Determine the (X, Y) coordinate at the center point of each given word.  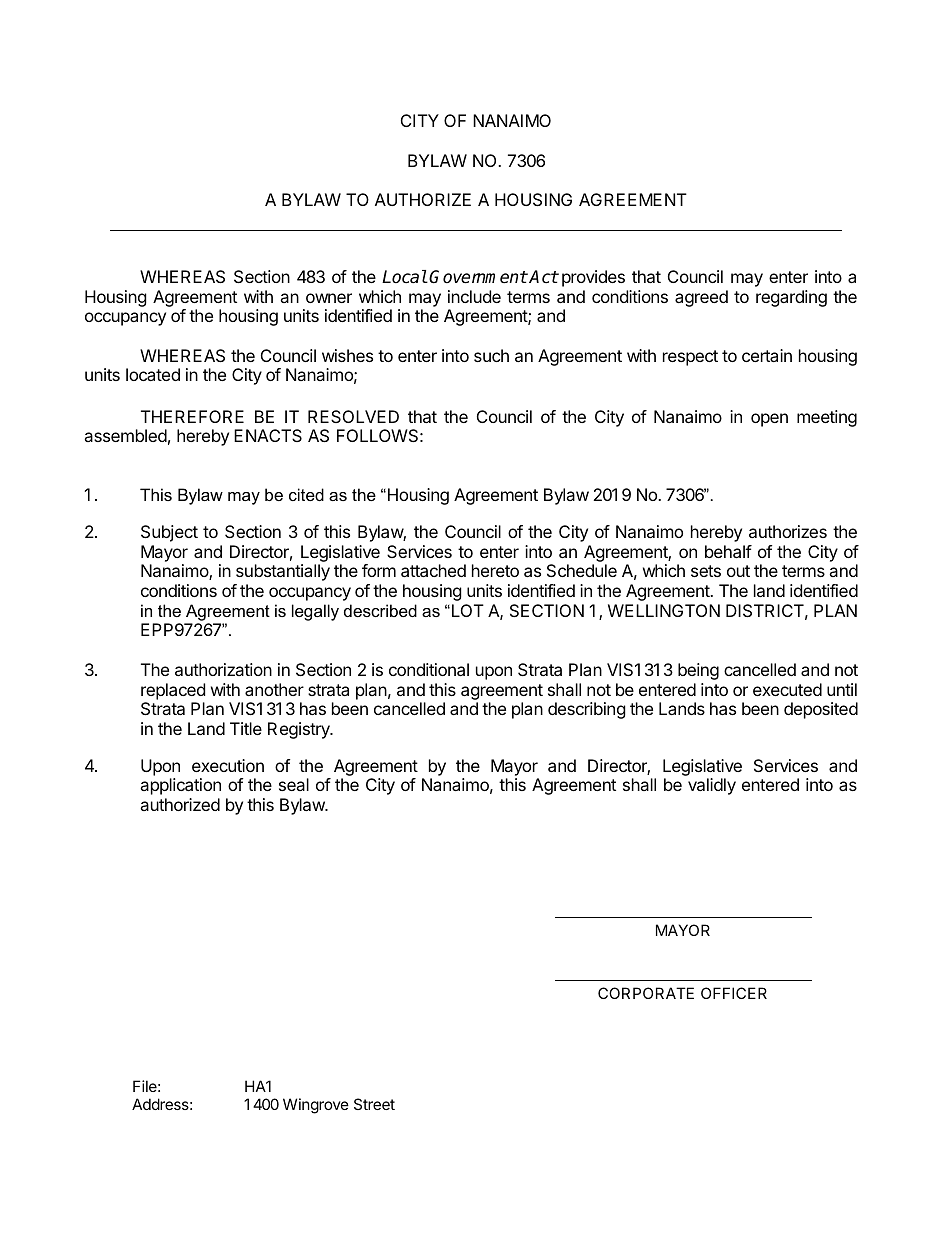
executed (787, 689)
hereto (495, 570)
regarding (791, 298)
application (180, 786)
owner (329, 298)
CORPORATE (646, 993)
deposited (821, 710)
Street (374, 1104)
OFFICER (734, 993)
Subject (169, 533)
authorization (223, 669)
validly (712, 786)
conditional (429, 669)
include (474, 296)
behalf (728, 551)
